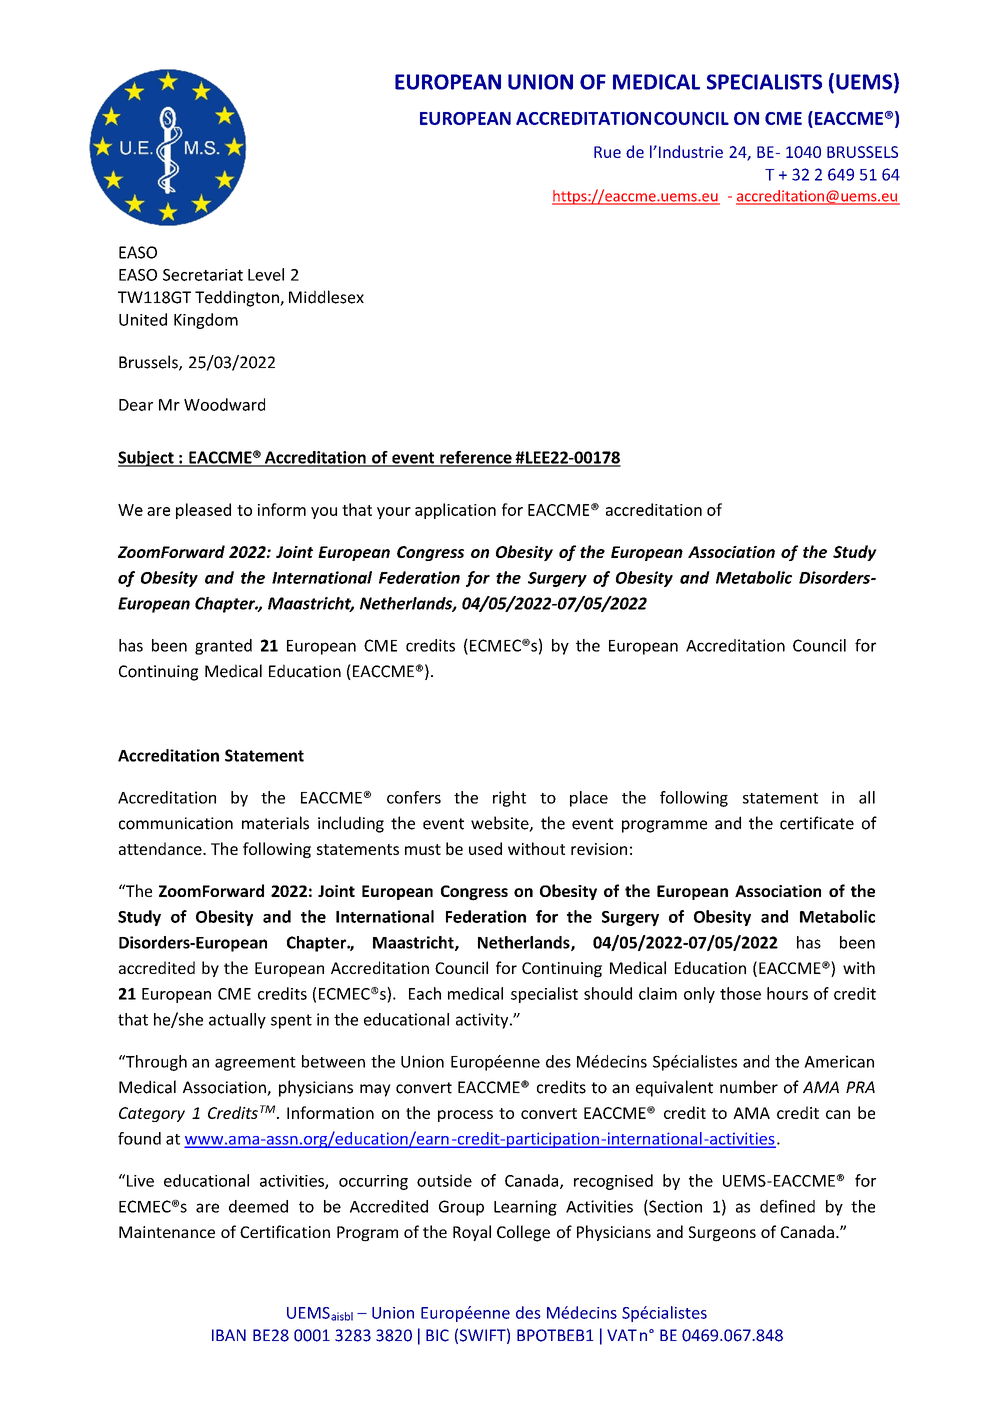 The height and width of the screenshot is (1406, 993). I want to click on Surgeons, so click(722, 1234).
